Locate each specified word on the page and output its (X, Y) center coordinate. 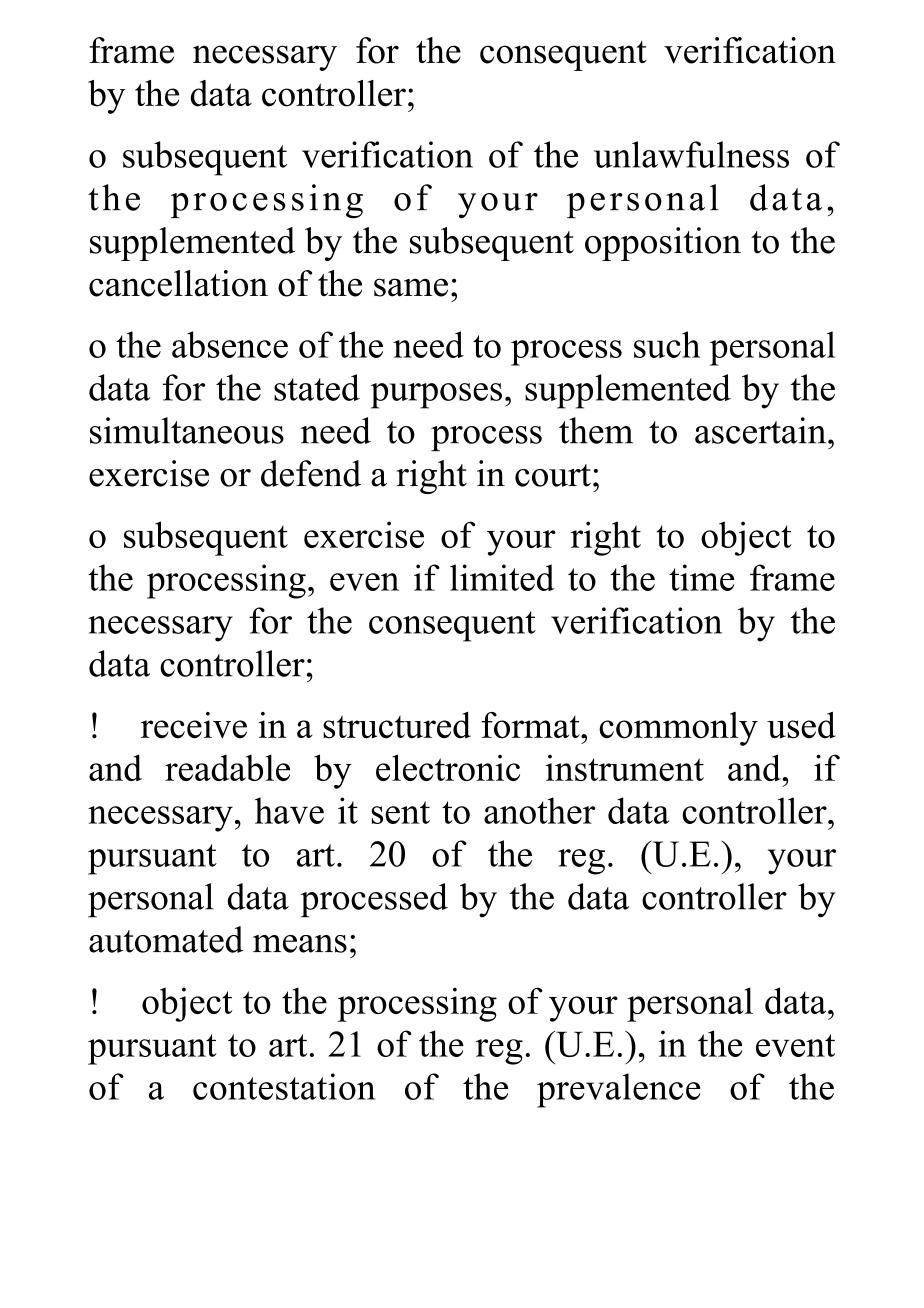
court (553, 475)
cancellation (178, 283)
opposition (663, 244)
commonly (678, 729)
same (411, 287)
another (540, 810)
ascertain (762, 430)
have (289, 810)
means (300, 944)
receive (194, 725)
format (531, 725)
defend (311, 473)
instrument (625, 768)
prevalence (619, 1090)
